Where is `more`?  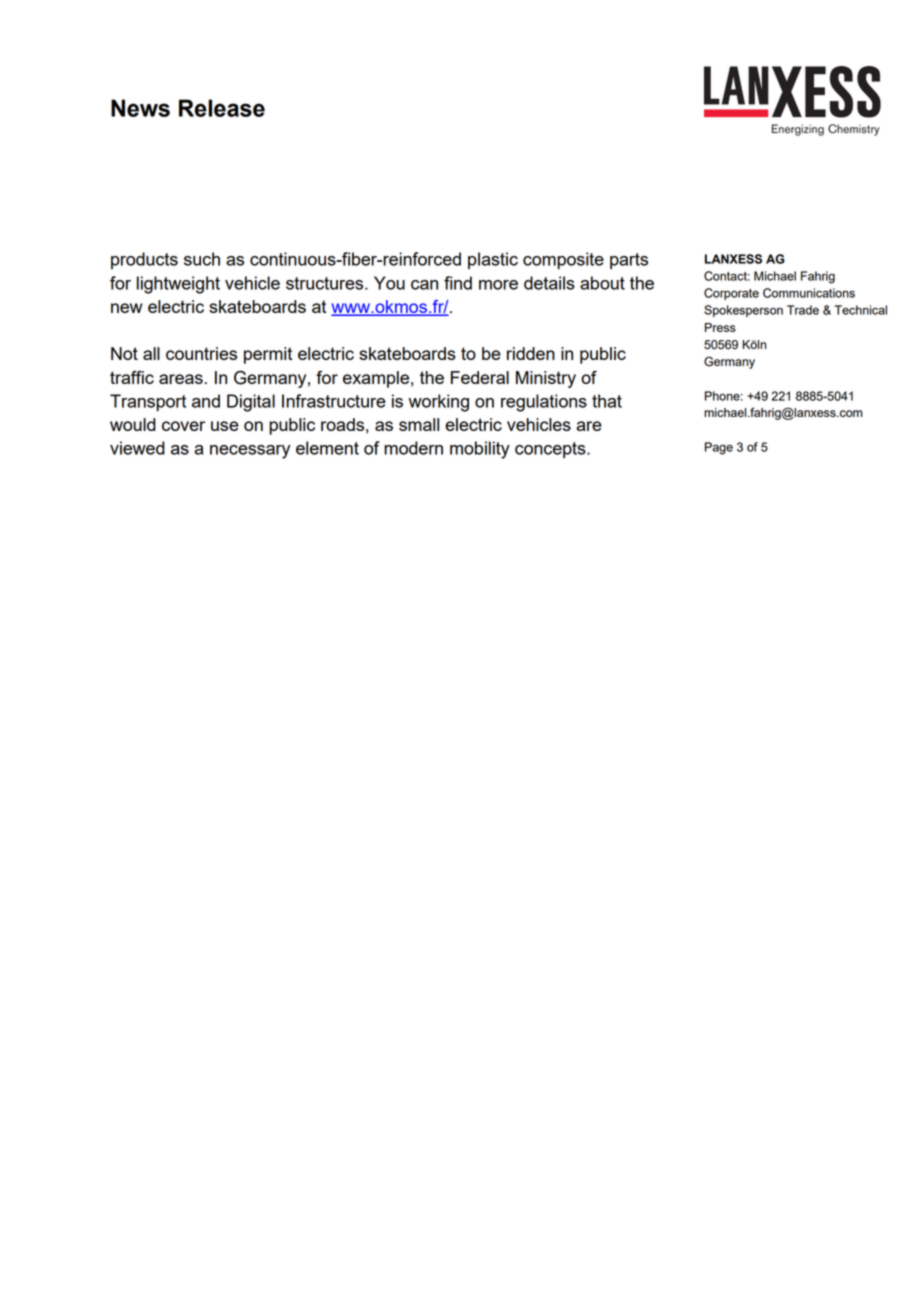
more is located at coordinates (498, 285).
